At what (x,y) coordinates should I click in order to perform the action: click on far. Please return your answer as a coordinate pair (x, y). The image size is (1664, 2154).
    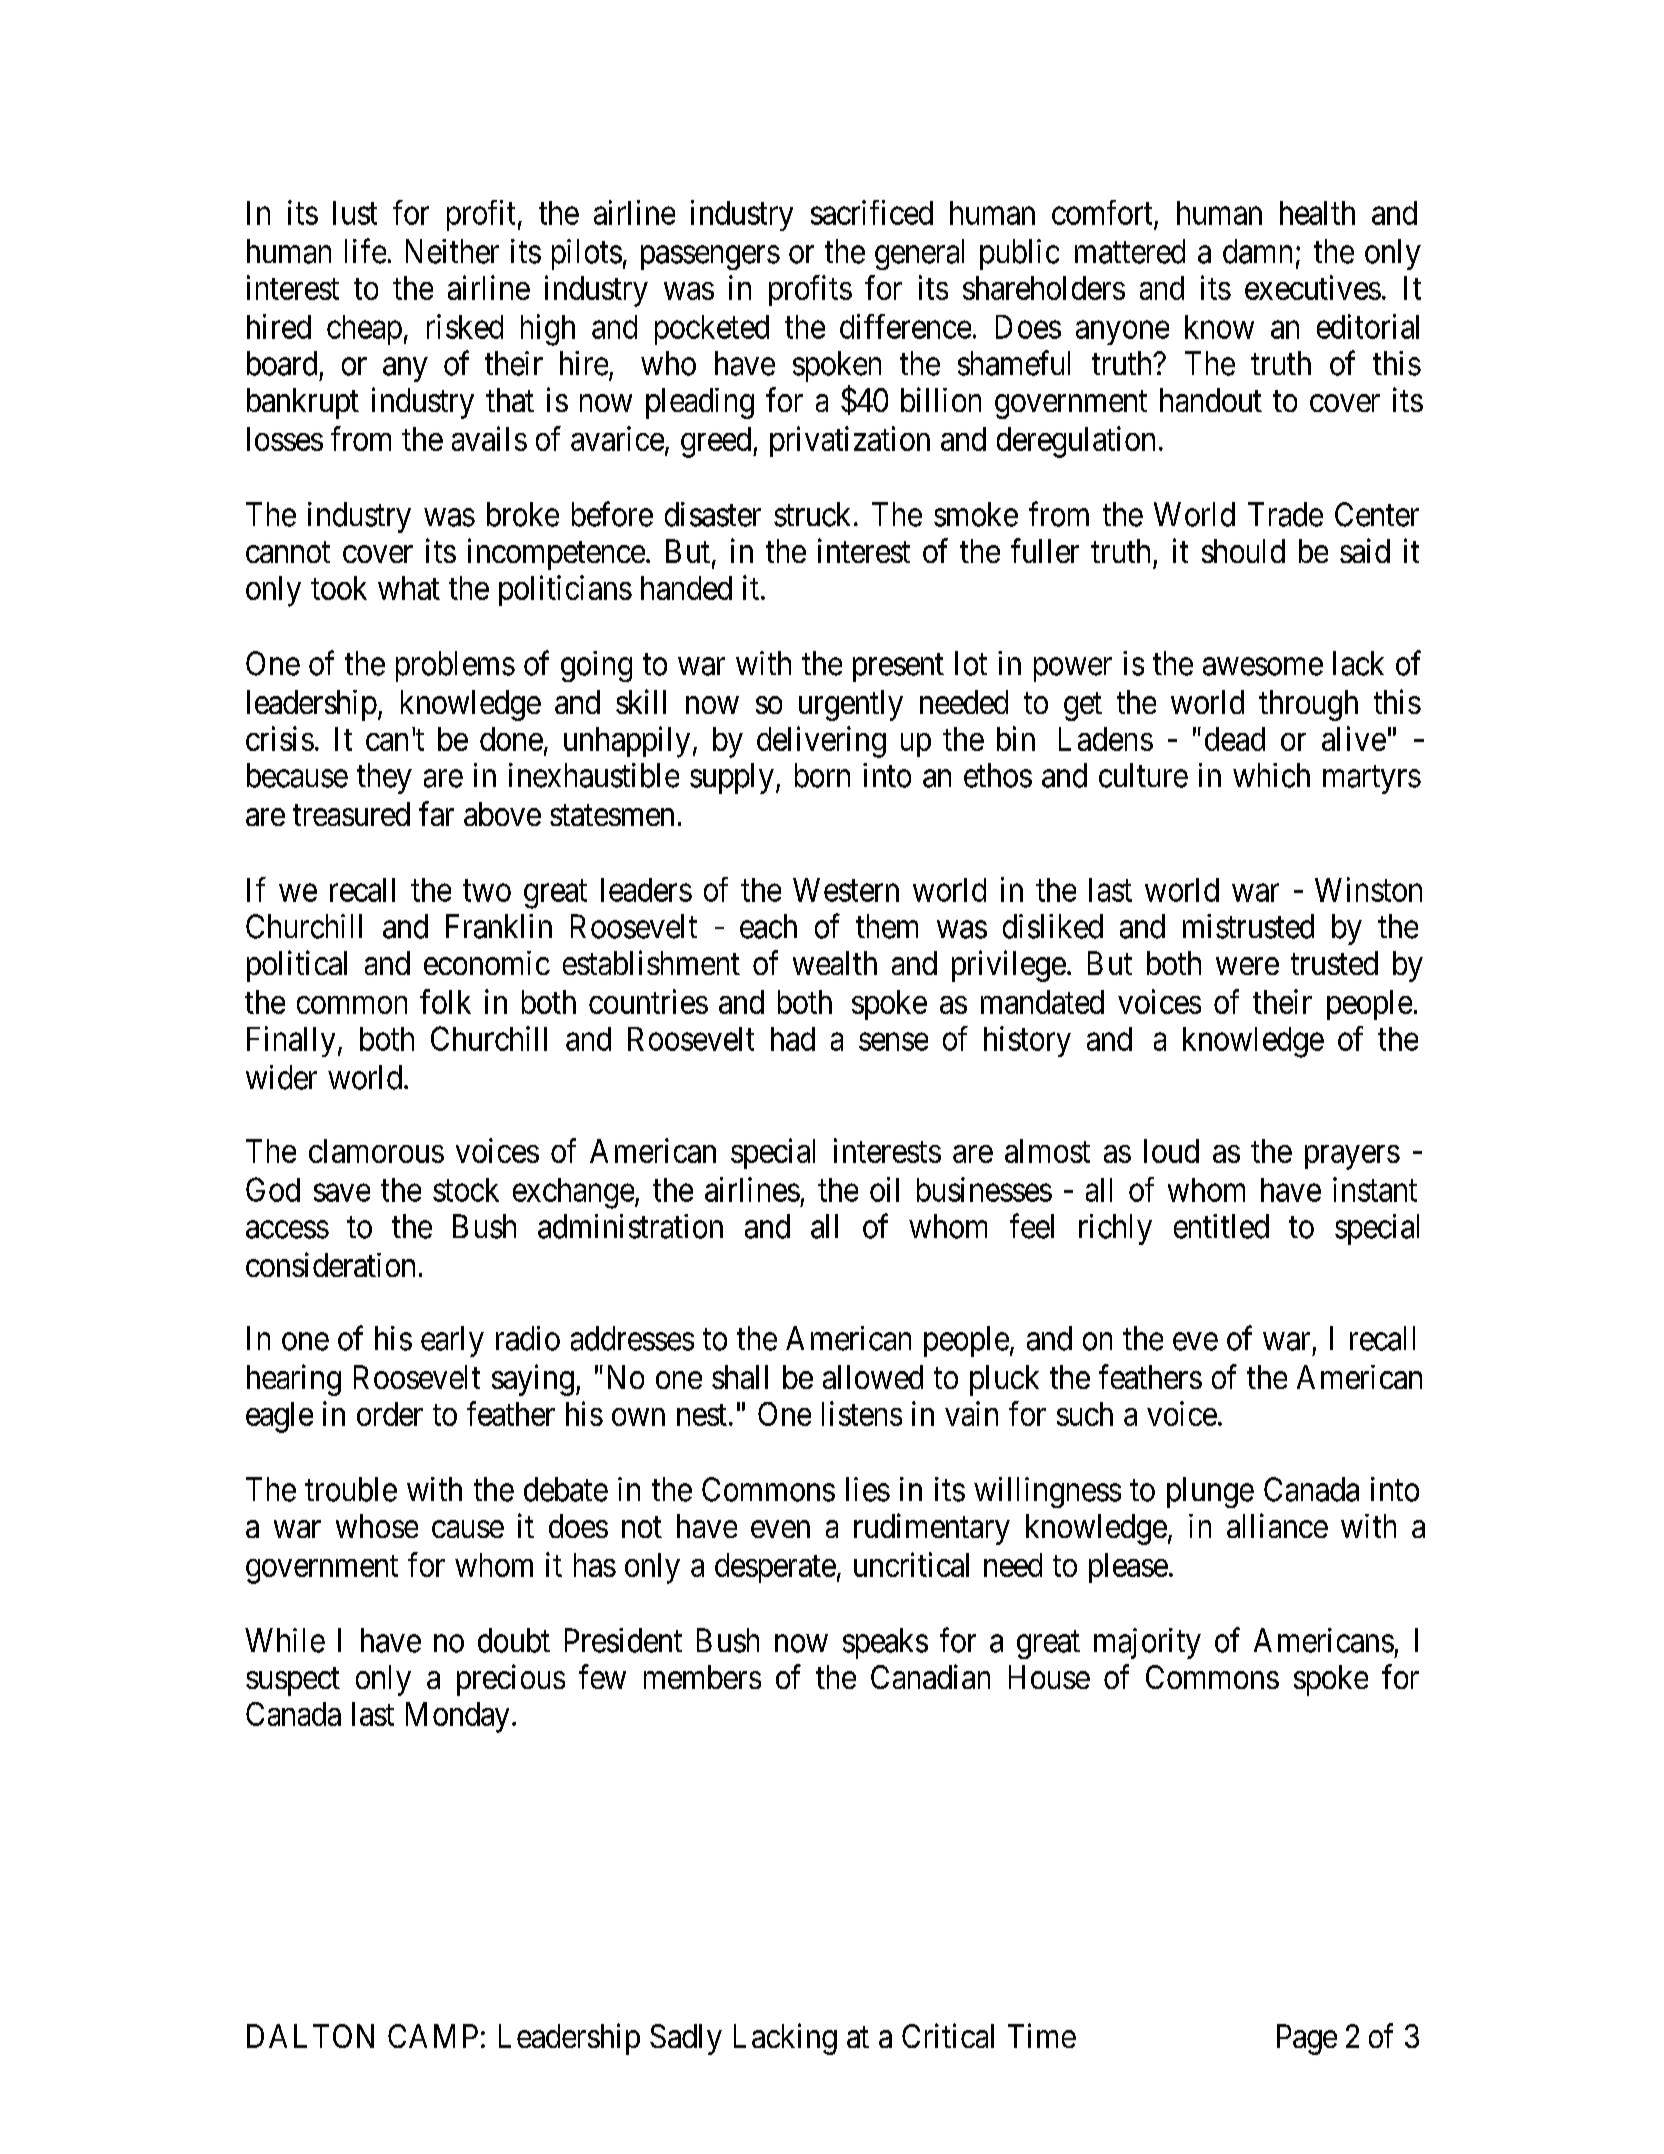
    Looking at the image, I should click on (436, 813).
